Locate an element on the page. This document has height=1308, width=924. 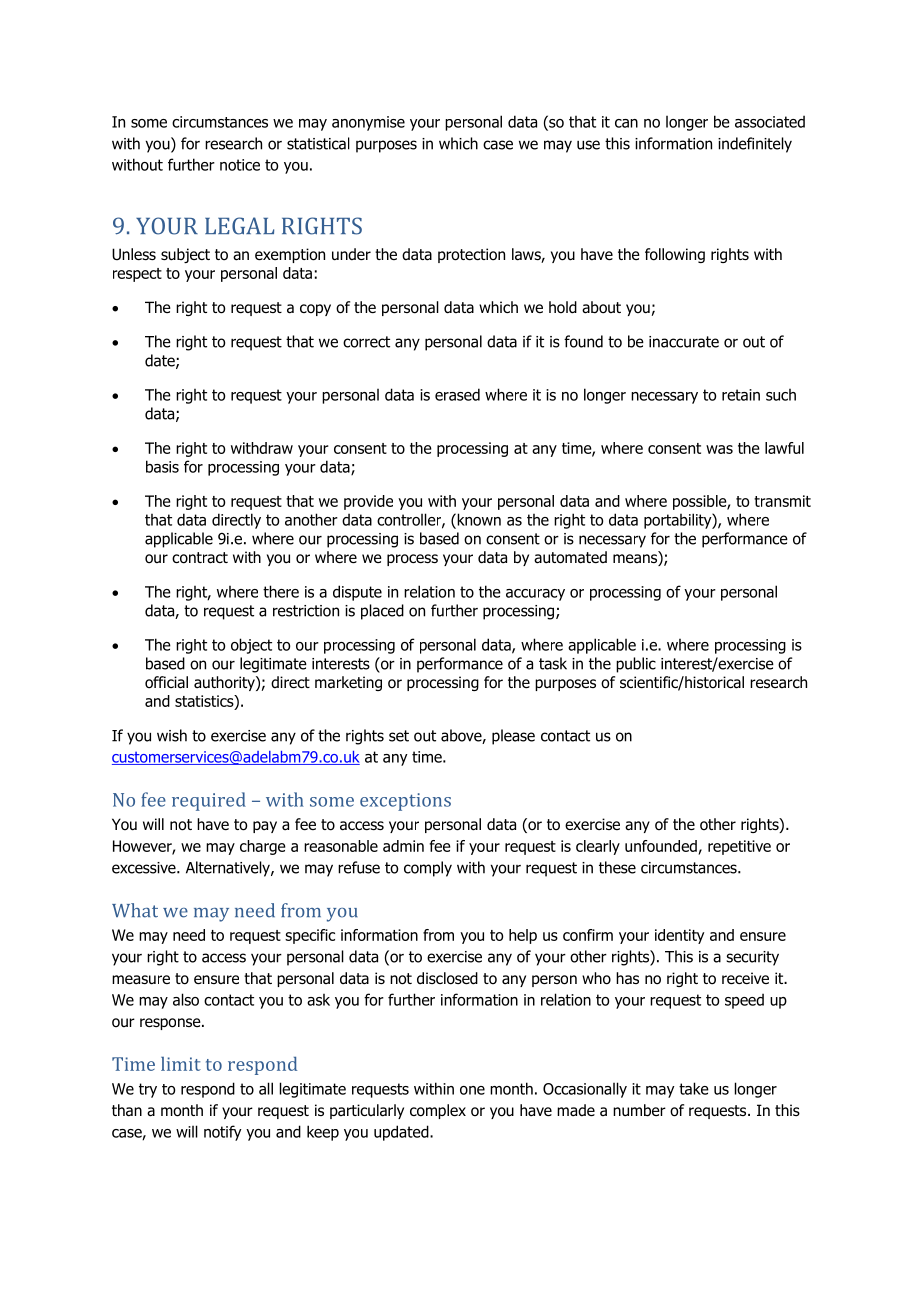
notify is located at coordinates (223, 1133).
